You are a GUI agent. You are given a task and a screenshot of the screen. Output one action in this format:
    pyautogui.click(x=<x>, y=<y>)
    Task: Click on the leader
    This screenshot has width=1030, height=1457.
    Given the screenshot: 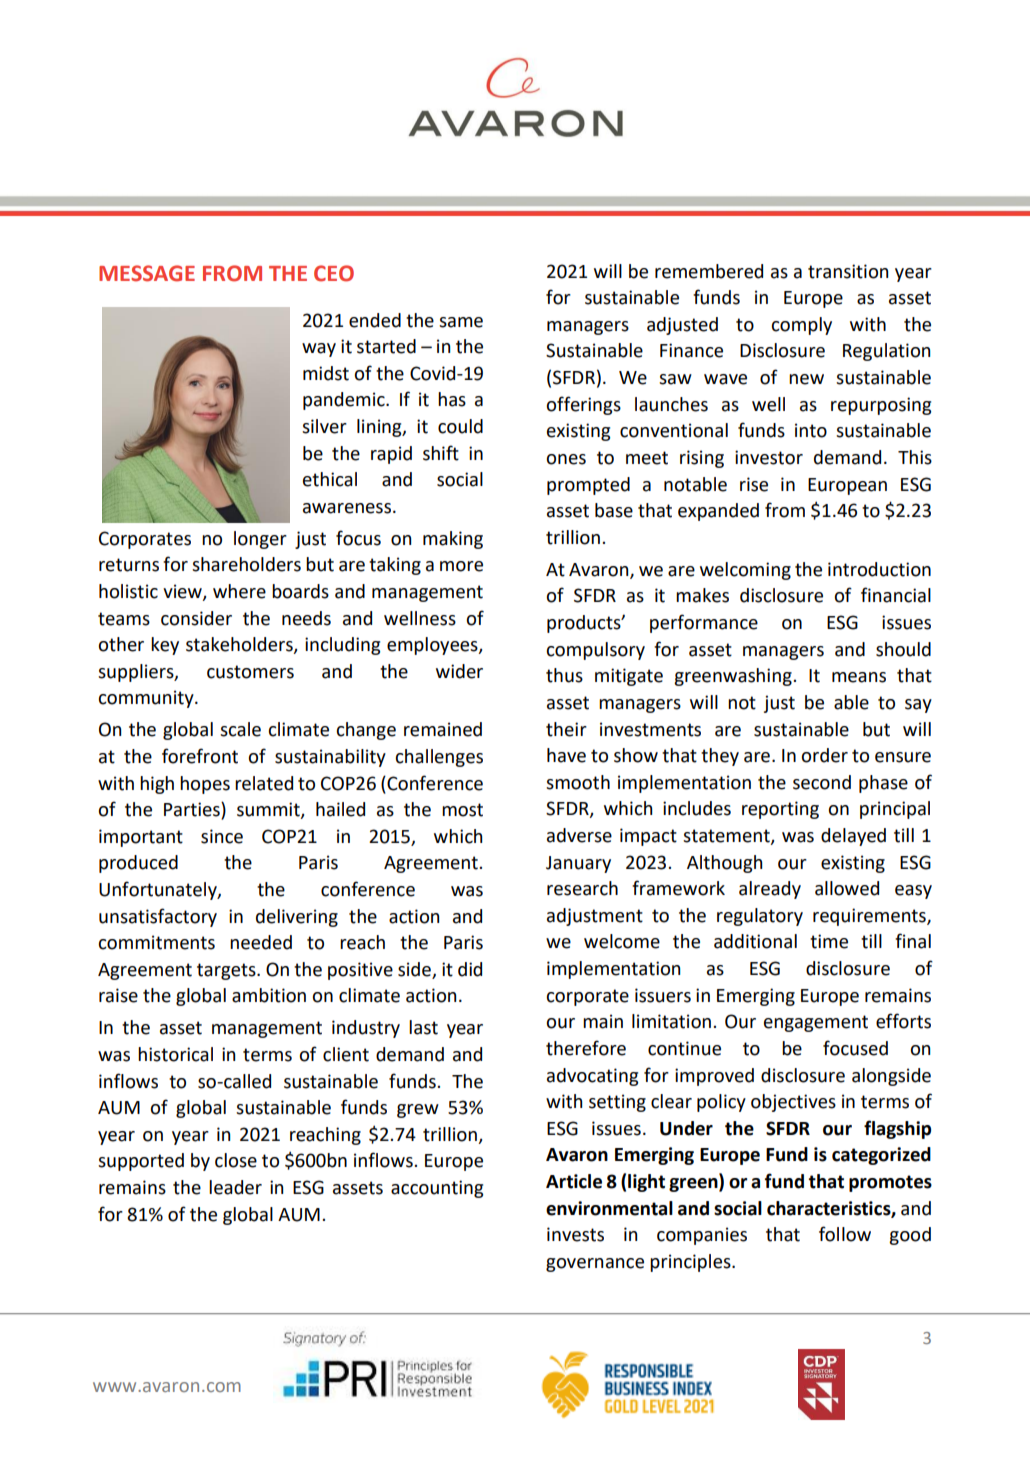 What is the action you would take?
    pyautogui.click(x=235, y=1187)
